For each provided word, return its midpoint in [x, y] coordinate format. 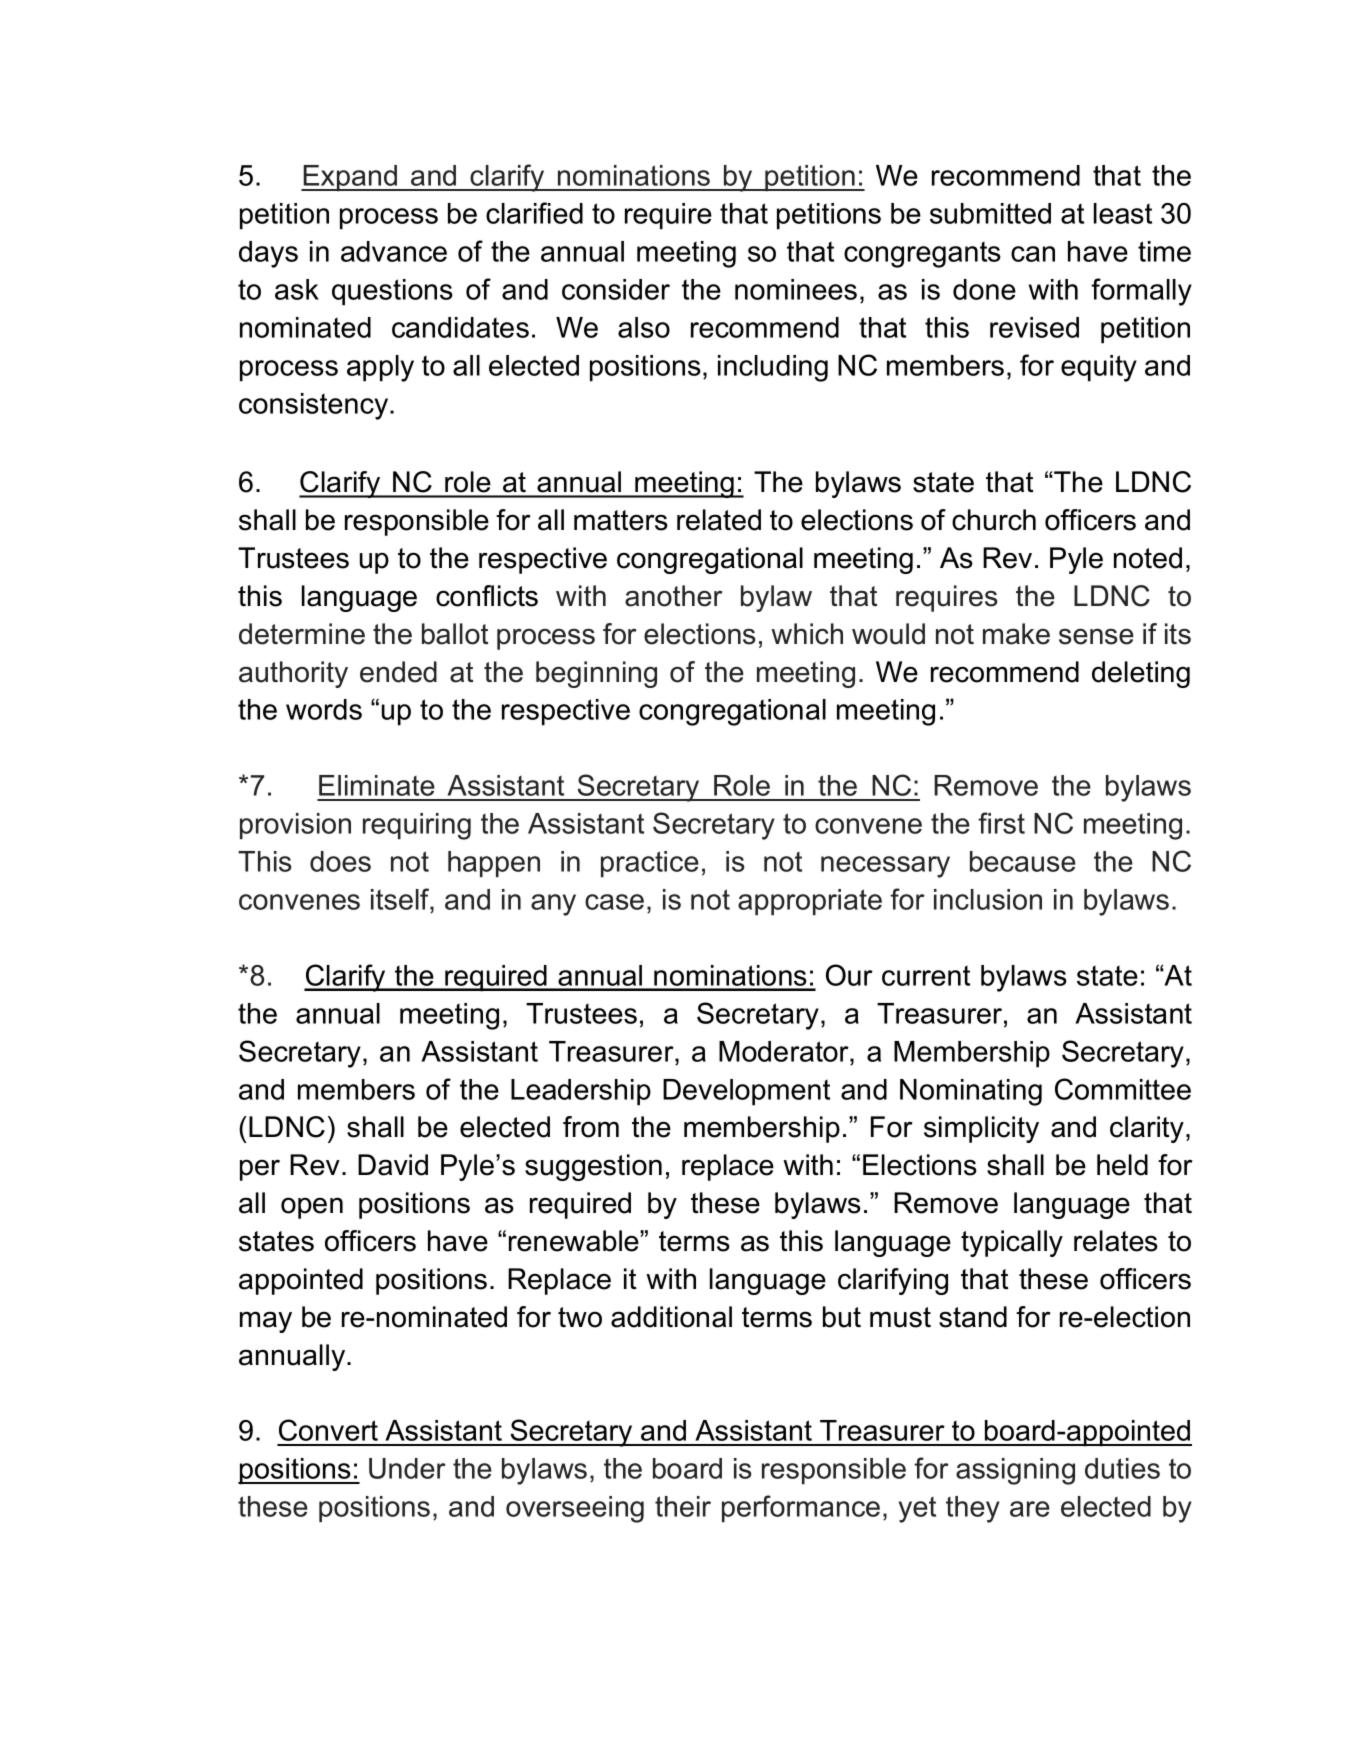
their [683, 1506]
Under [407, 1468]
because [1023, 861]
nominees [796, 289]
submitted [990, 213]
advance [394, 251]
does [340, 861]
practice [650, 864]
